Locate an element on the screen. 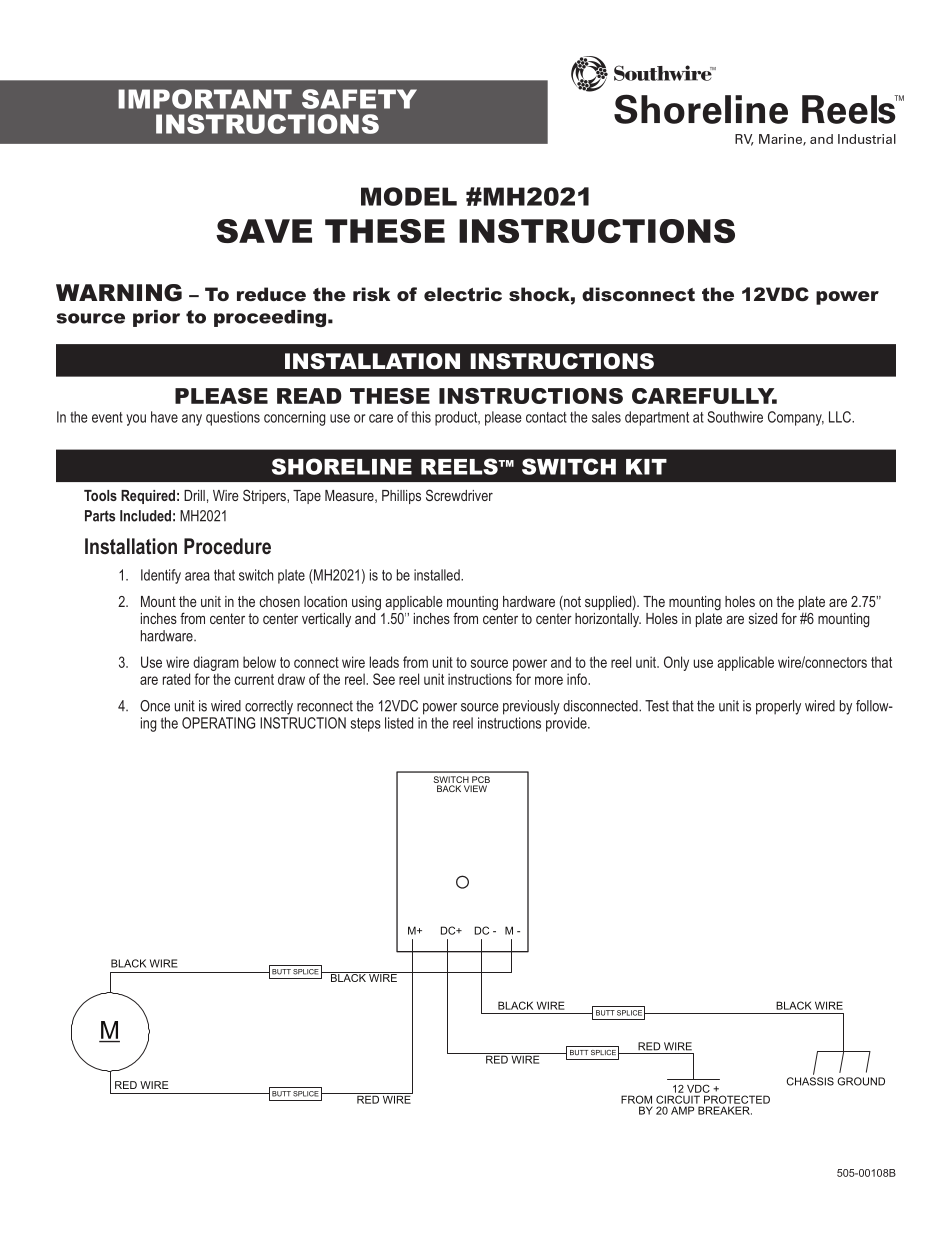 The height and width of the screenshot is (1233, 952). SAFETY is located at coordinates (359, 99).
